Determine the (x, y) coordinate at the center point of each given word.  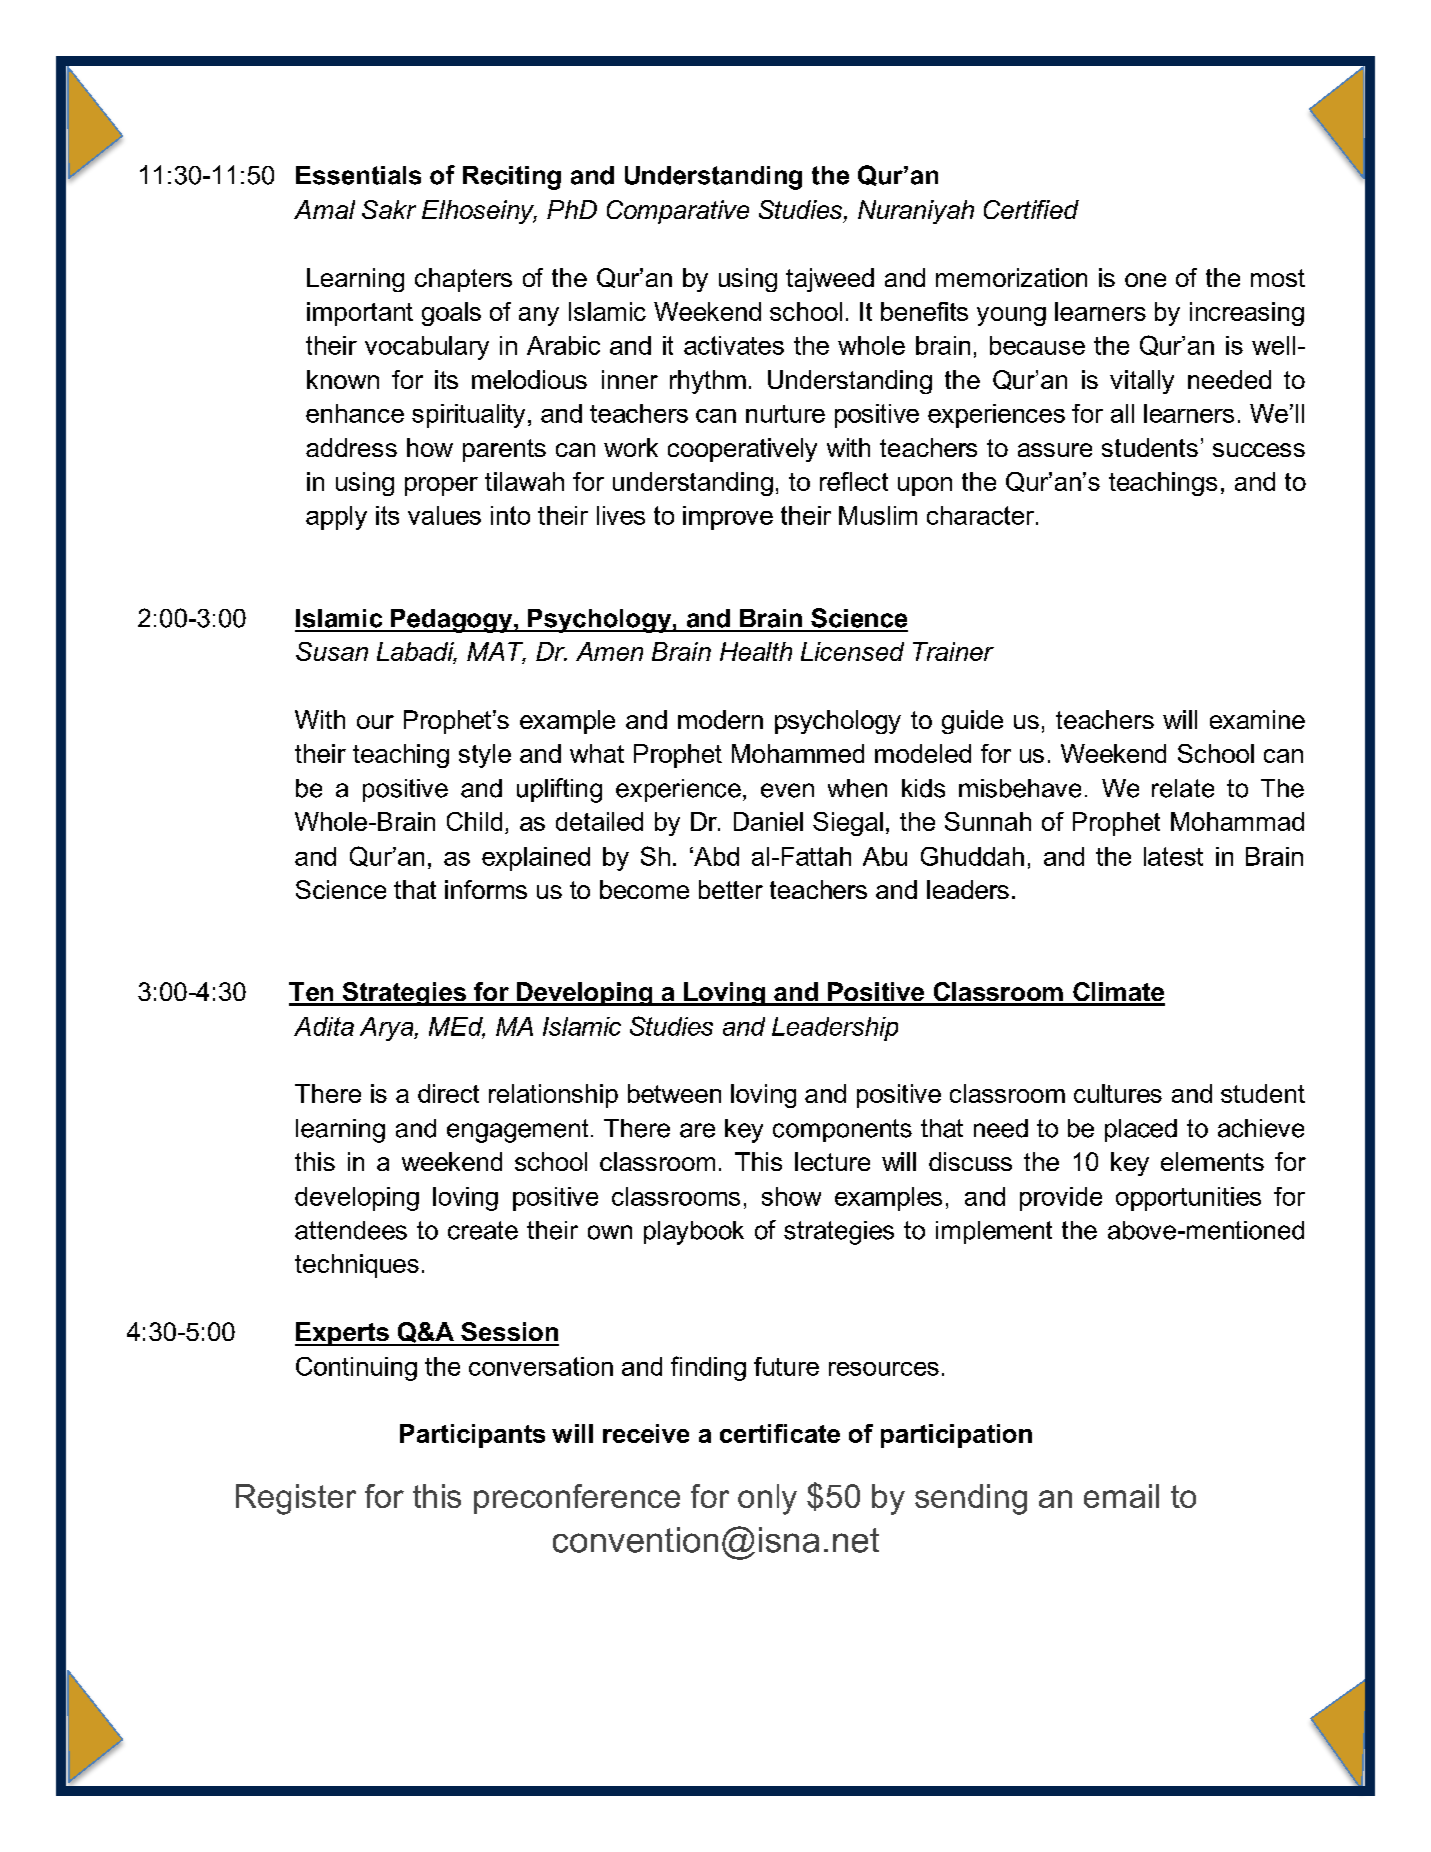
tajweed (830, 280)
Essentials (358, 175)
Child (474, 821)
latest (1173, 856)
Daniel (768, 821)
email (1121, 1496)
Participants (472, 1436)
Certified (1031, 209)
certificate (780, 1433)
